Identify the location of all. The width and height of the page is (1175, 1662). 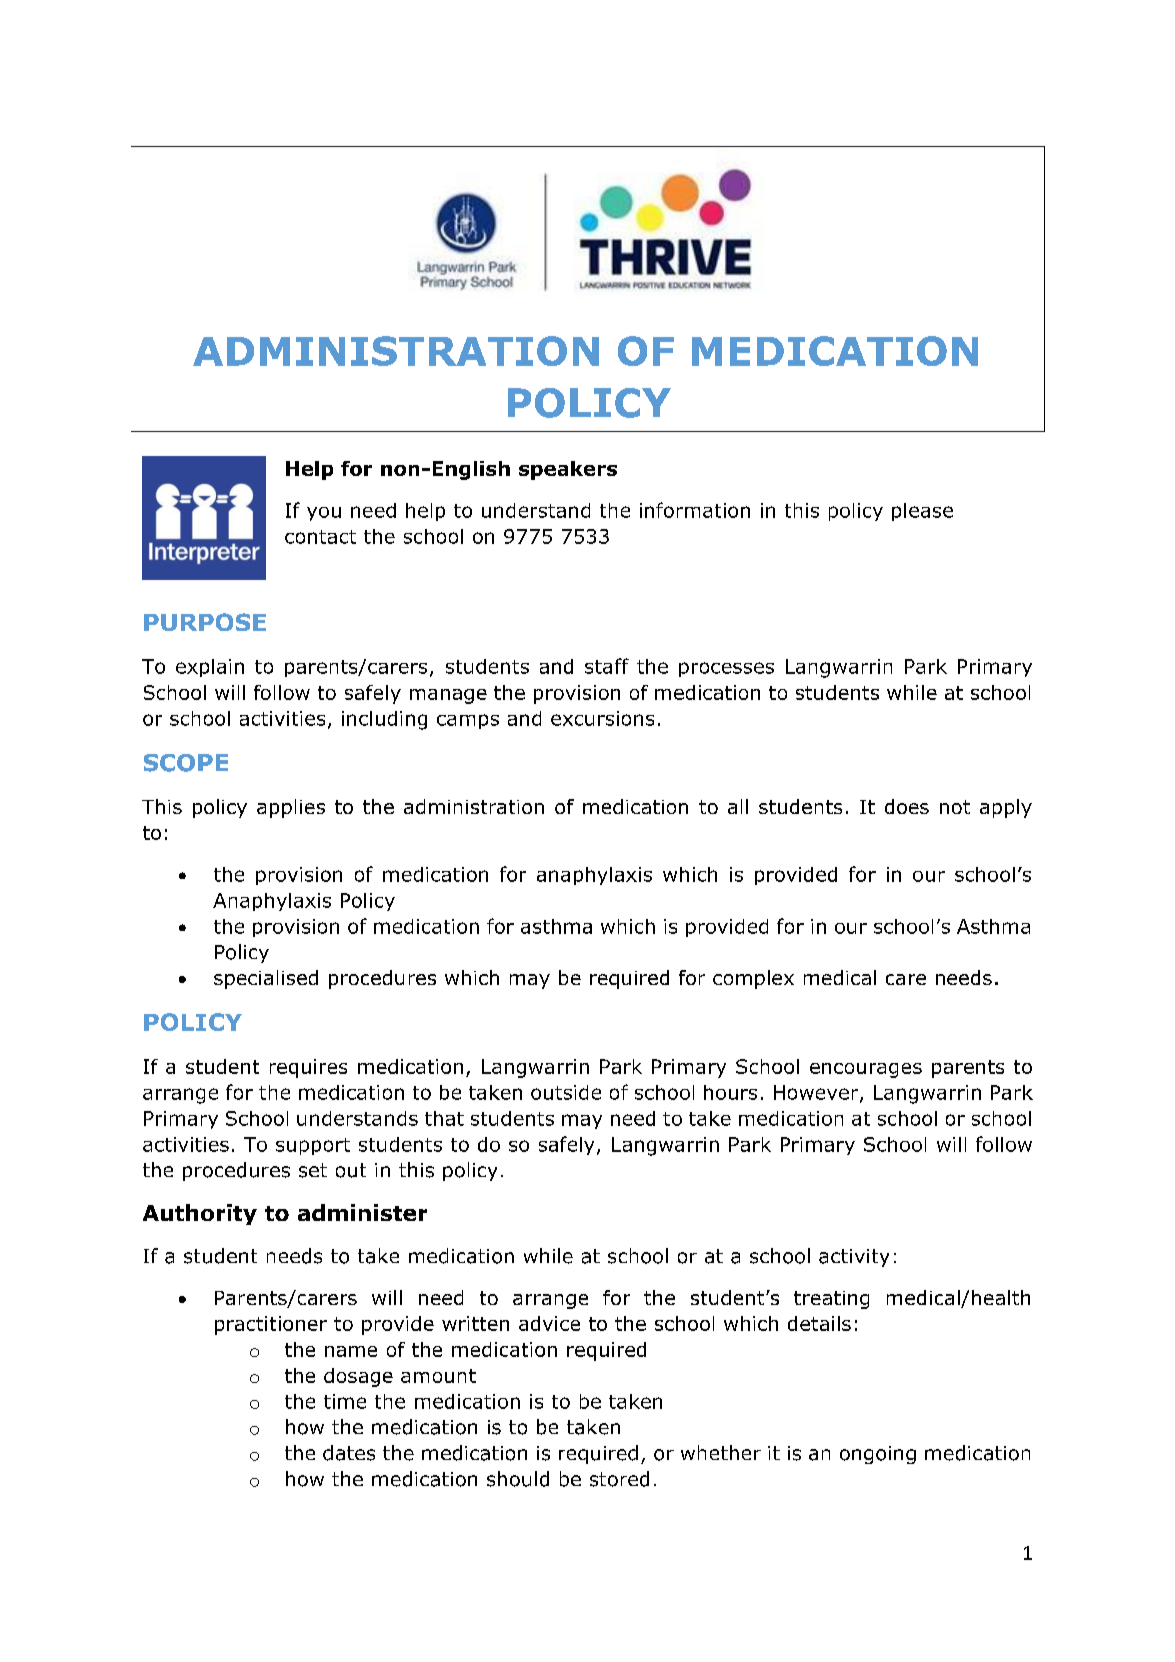
(738, 806).
